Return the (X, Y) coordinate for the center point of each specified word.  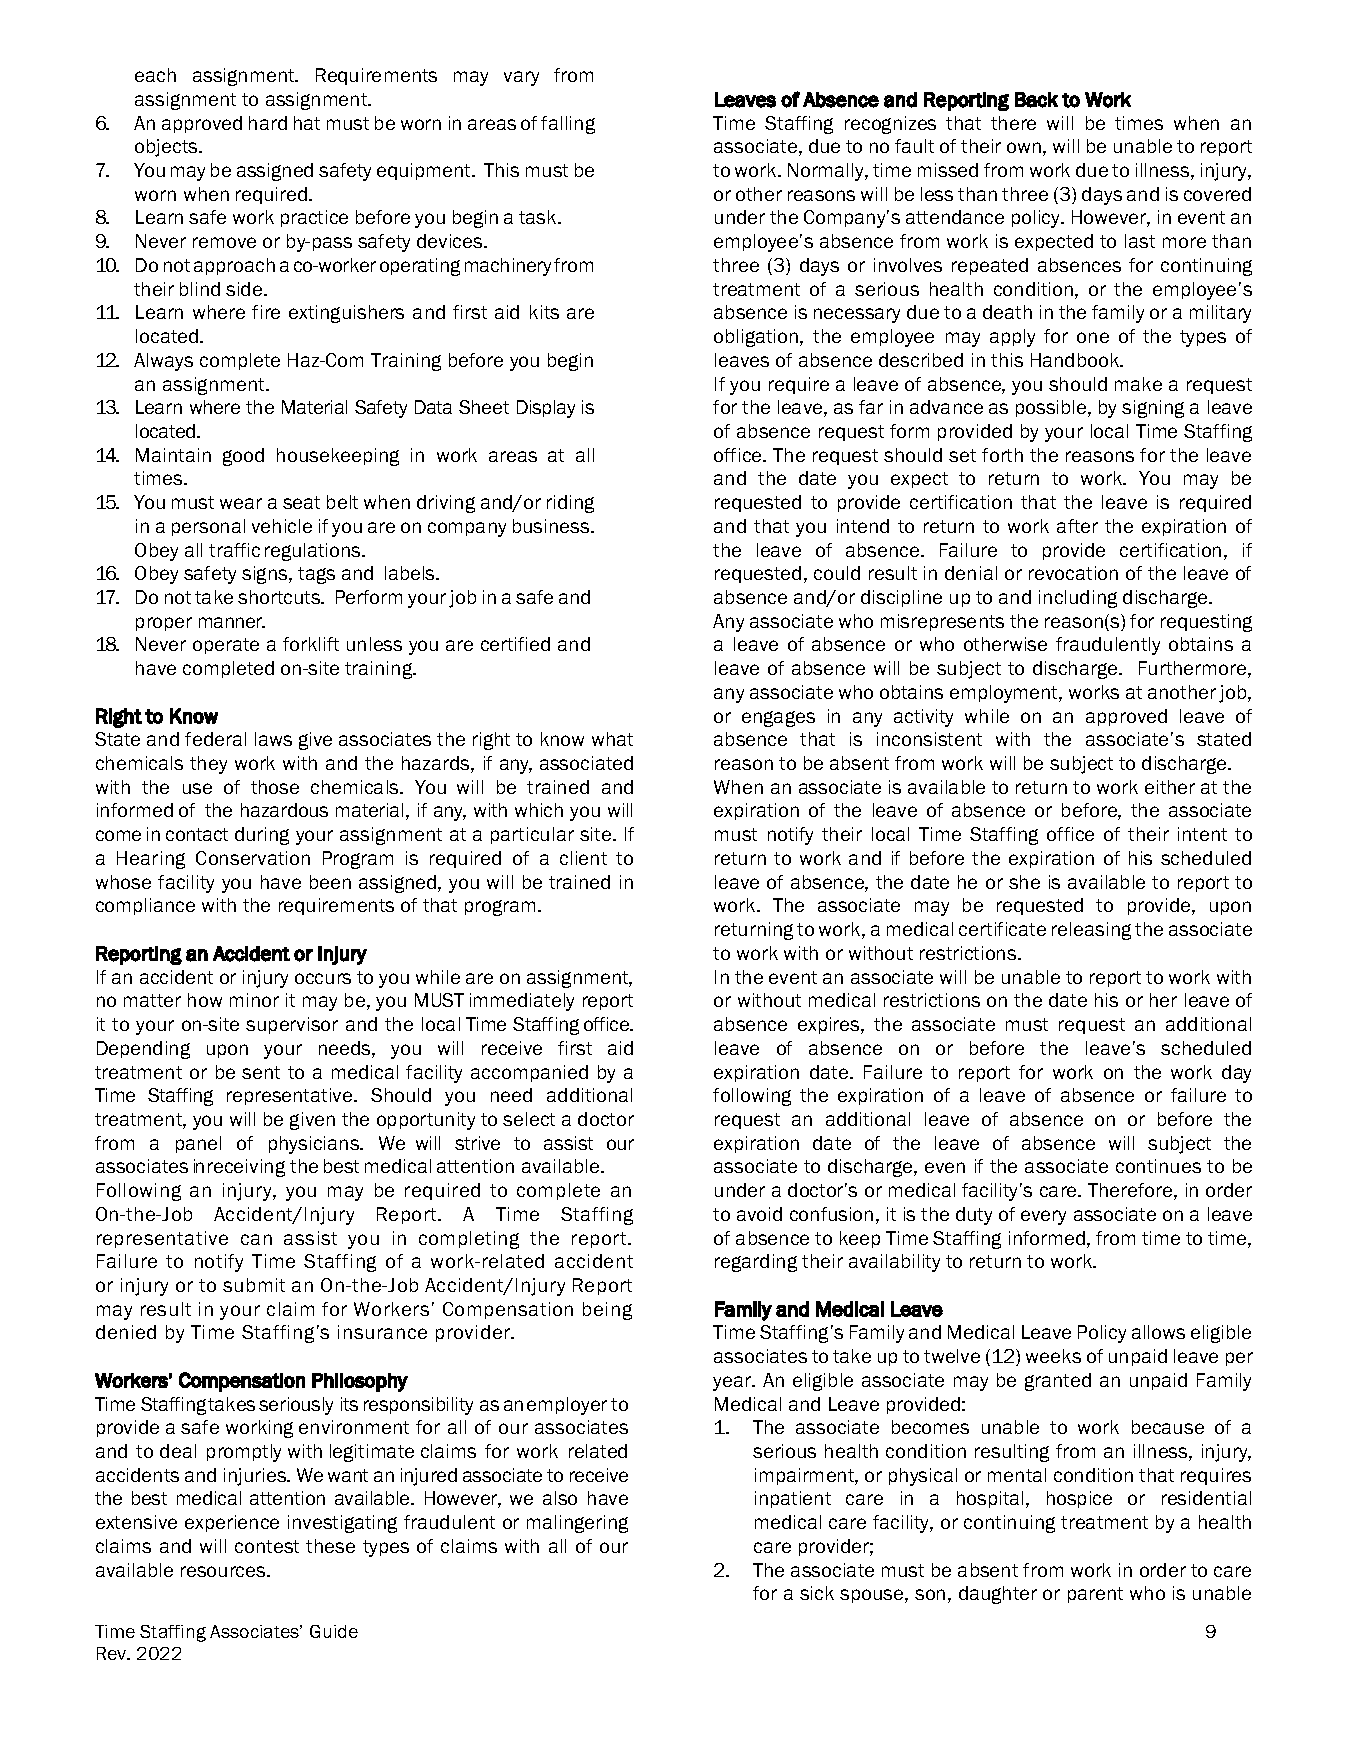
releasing (1091, 931)
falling (568, 125)
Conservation (253, 858)
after (1077, 526)
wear (241, 503)
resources (224, 1571)
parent (1095, 1595)
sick (817, 1593)
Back (1036, 100)
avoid (759, 1214)
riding (570, 504)
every (1043, 1217)
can (256, 1239)
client (583, 858)
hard (268, 123)
